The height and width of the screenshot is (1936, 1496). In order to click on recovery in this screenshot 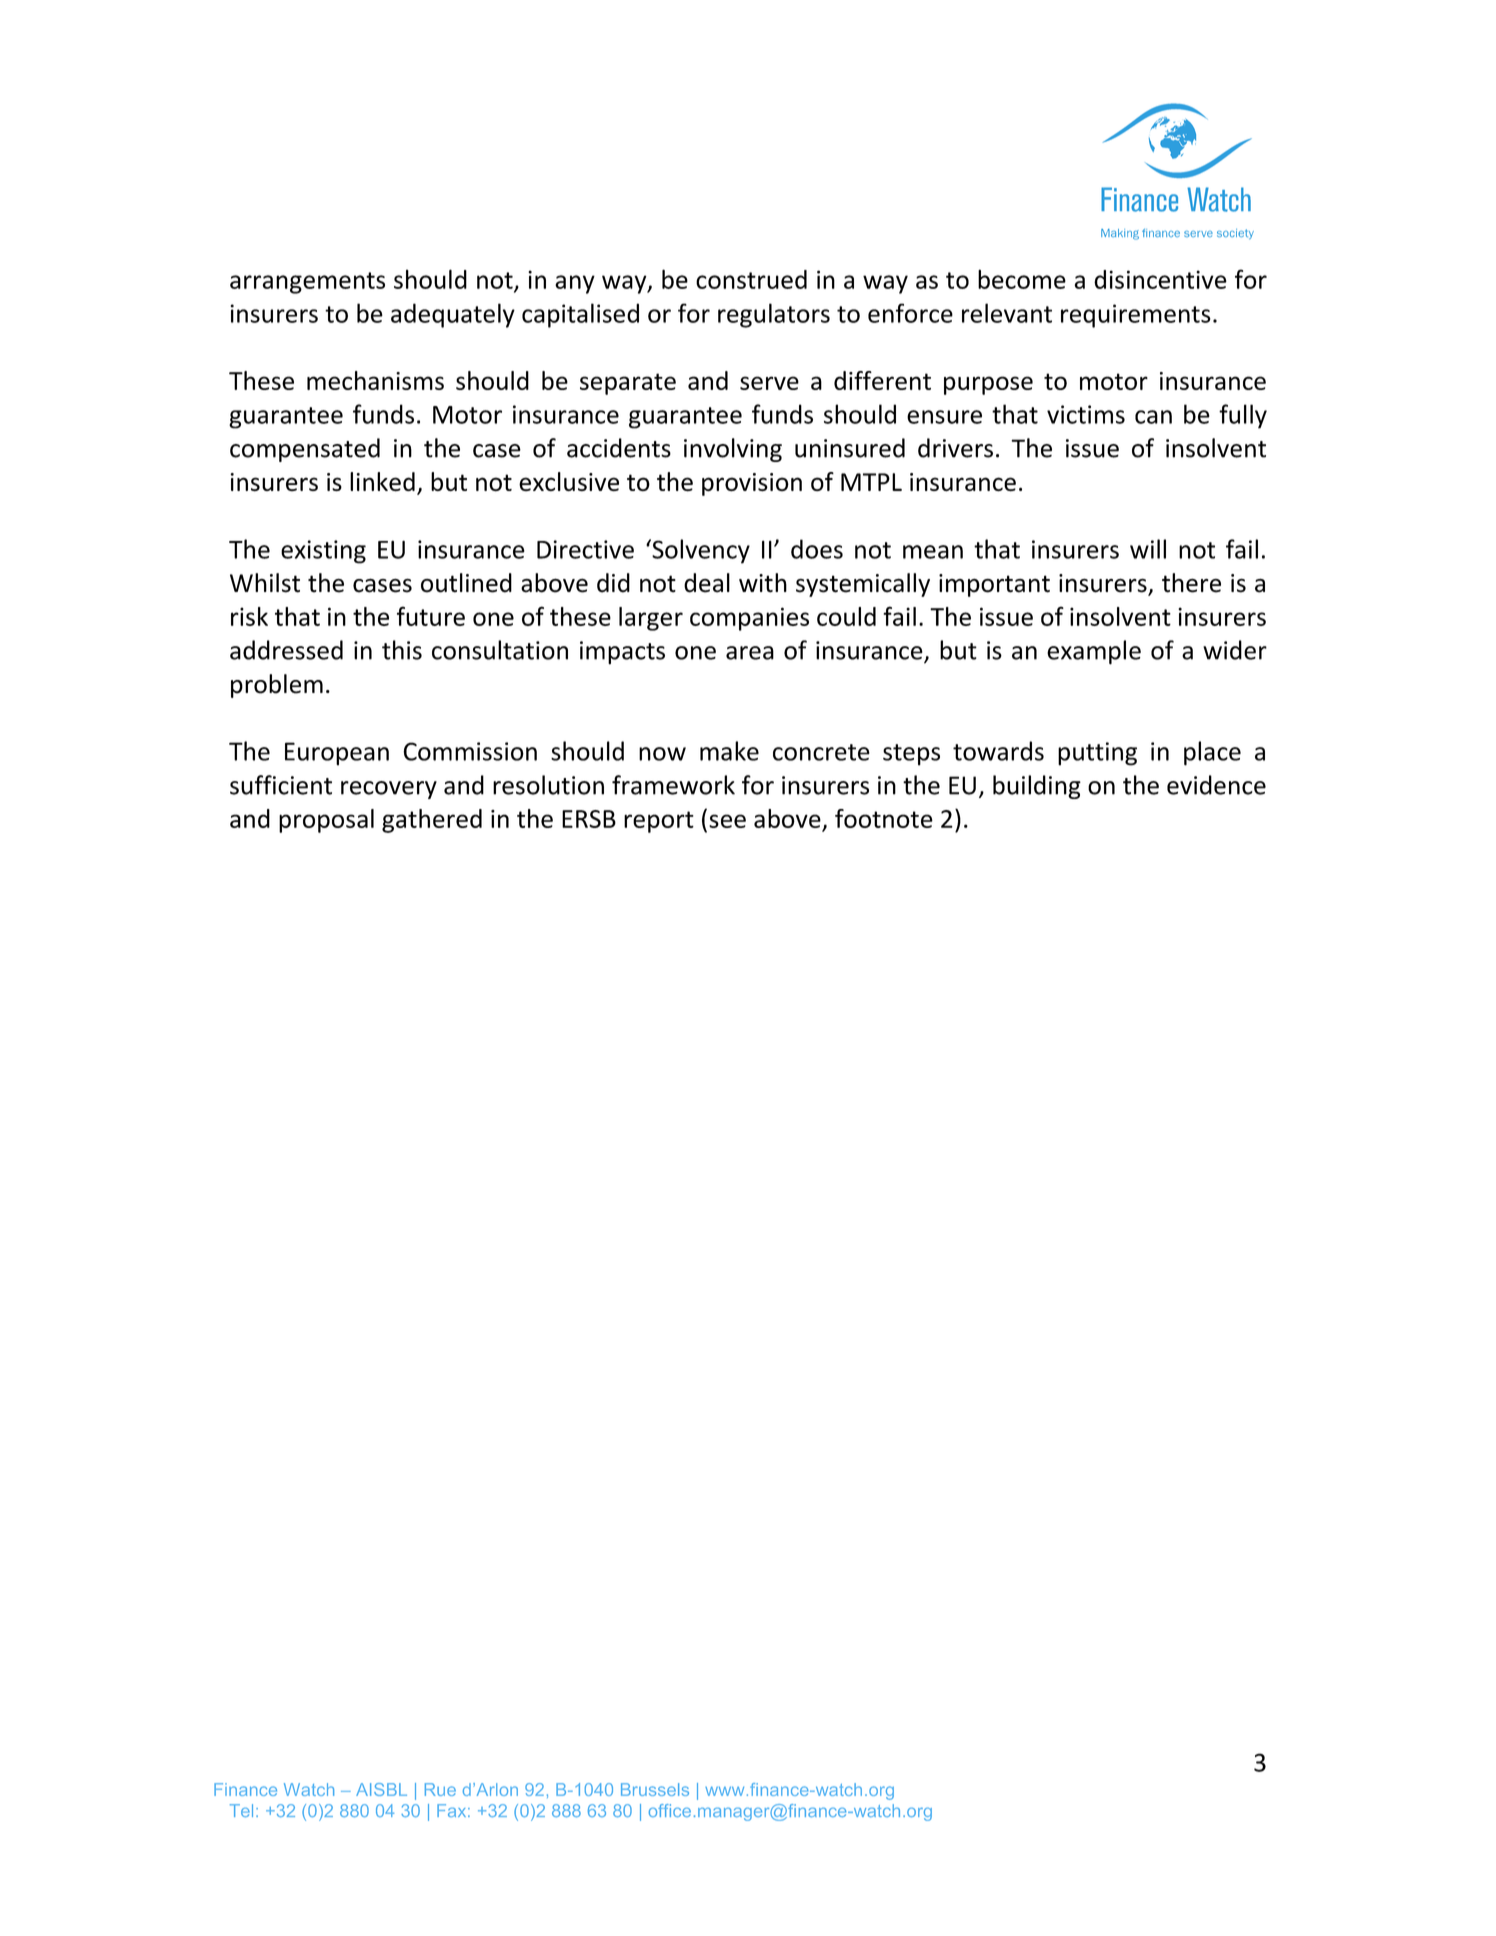, I will do `click(389, 790)`.
